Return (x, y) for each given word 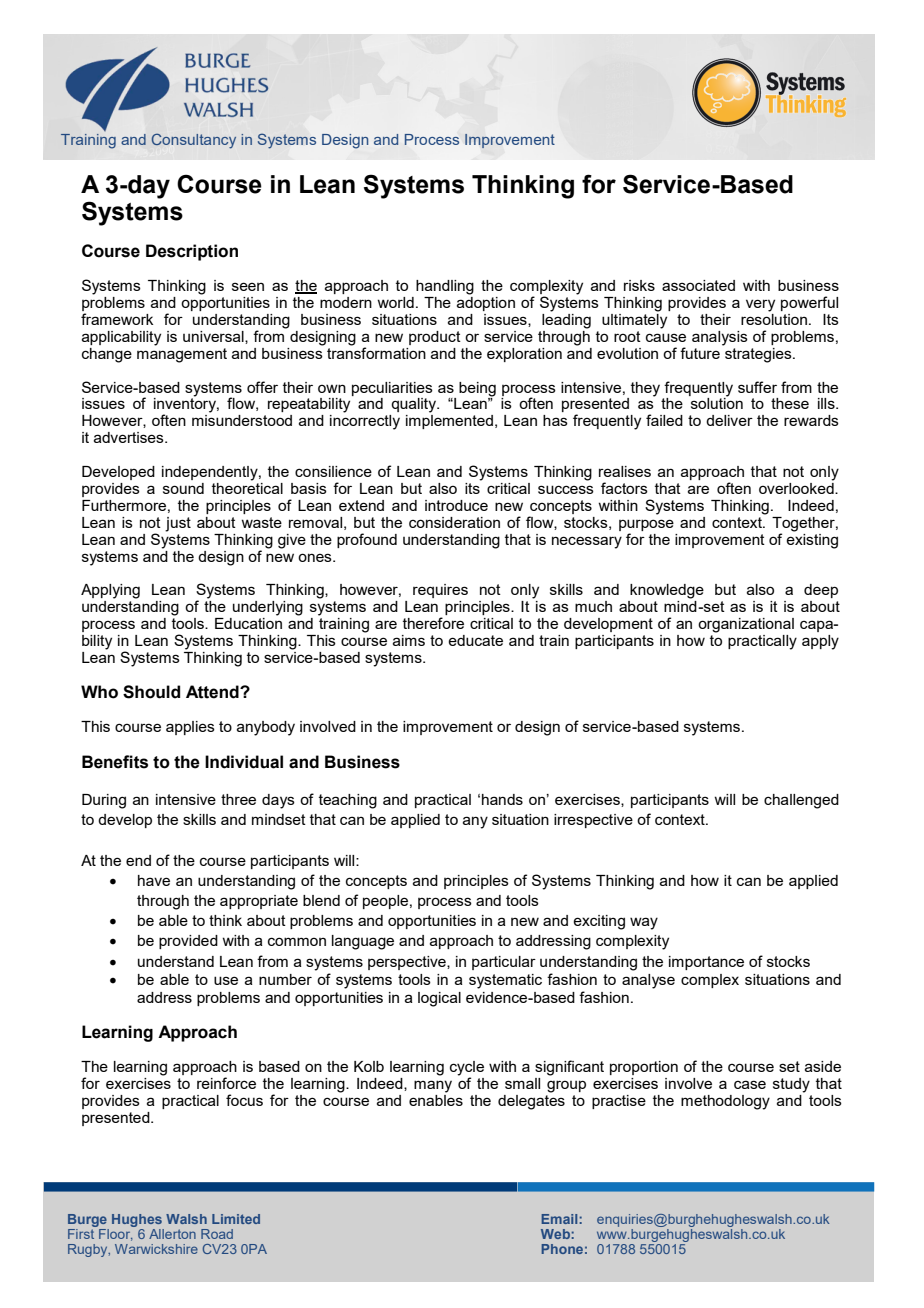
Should (151, 692)
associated (698, 285)
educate (475, 640)
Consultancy (194, 141)
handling (445, 287)
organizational (746, 625)
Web (555, 1234)
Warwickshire (156, 1249)
